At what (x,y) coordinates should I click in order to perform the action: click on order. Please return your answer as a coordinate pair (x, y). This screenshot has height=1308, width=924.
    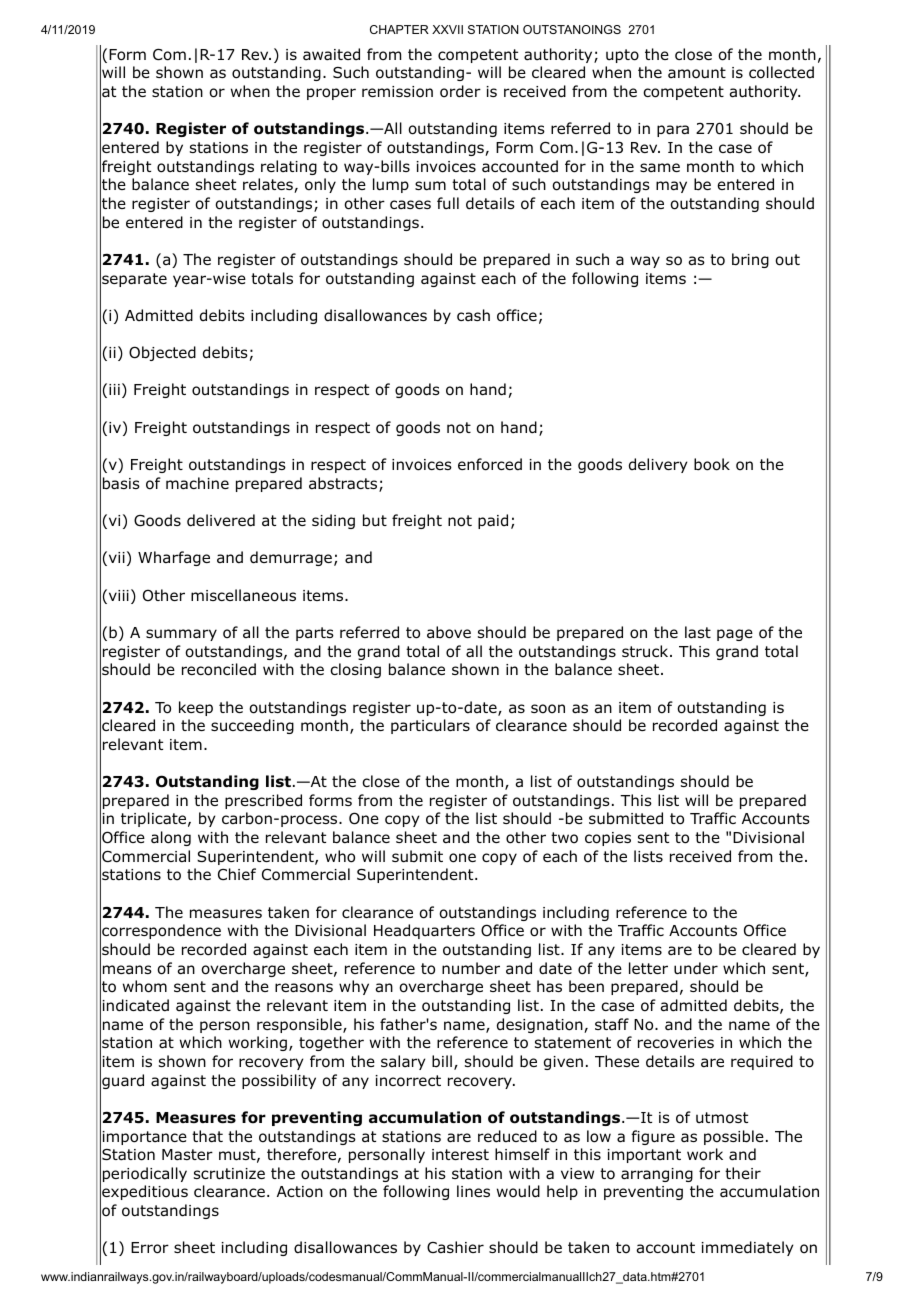
    Looking at the image, I should click on (460, 91).
